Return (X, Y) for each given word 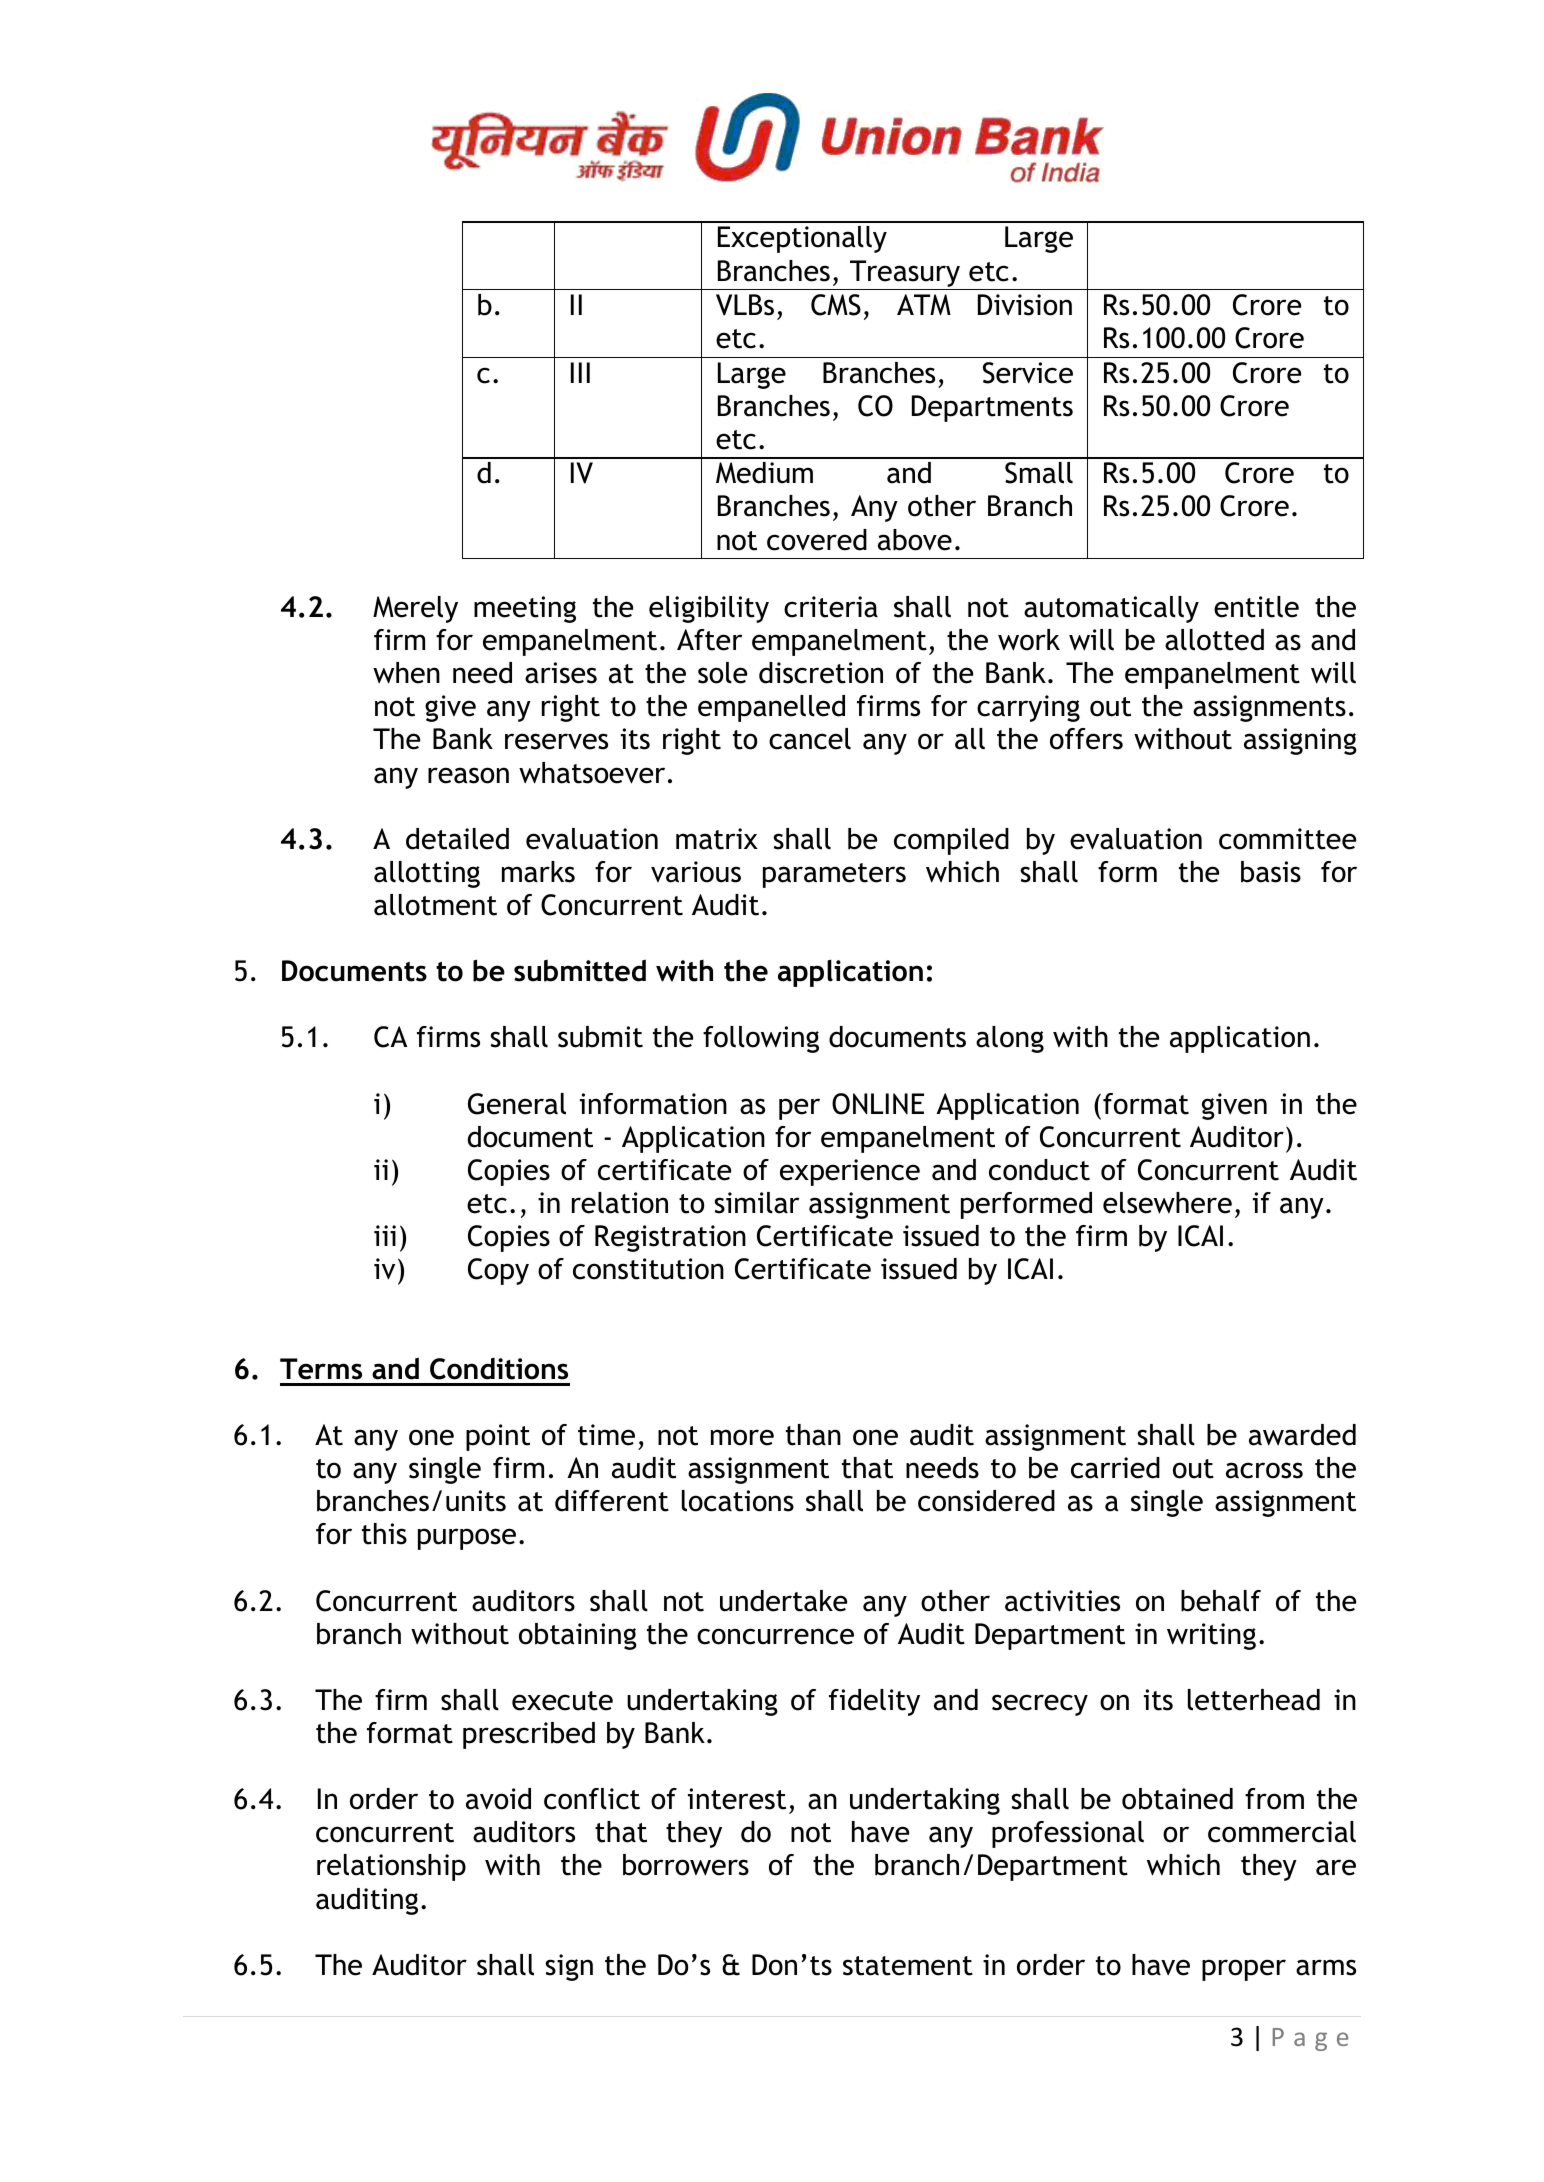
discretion (821, 673)
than (813, 1435)
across (1264, 1470)
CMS (836, 305)
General (517, 1104)
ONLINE (878, 1104)
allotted (1214, 640)
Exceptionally (802, 239)
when (406, 673)
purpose (467, 1539)
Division (1025, 305)
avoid (498, 1799)
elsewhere (1167, 1203)
